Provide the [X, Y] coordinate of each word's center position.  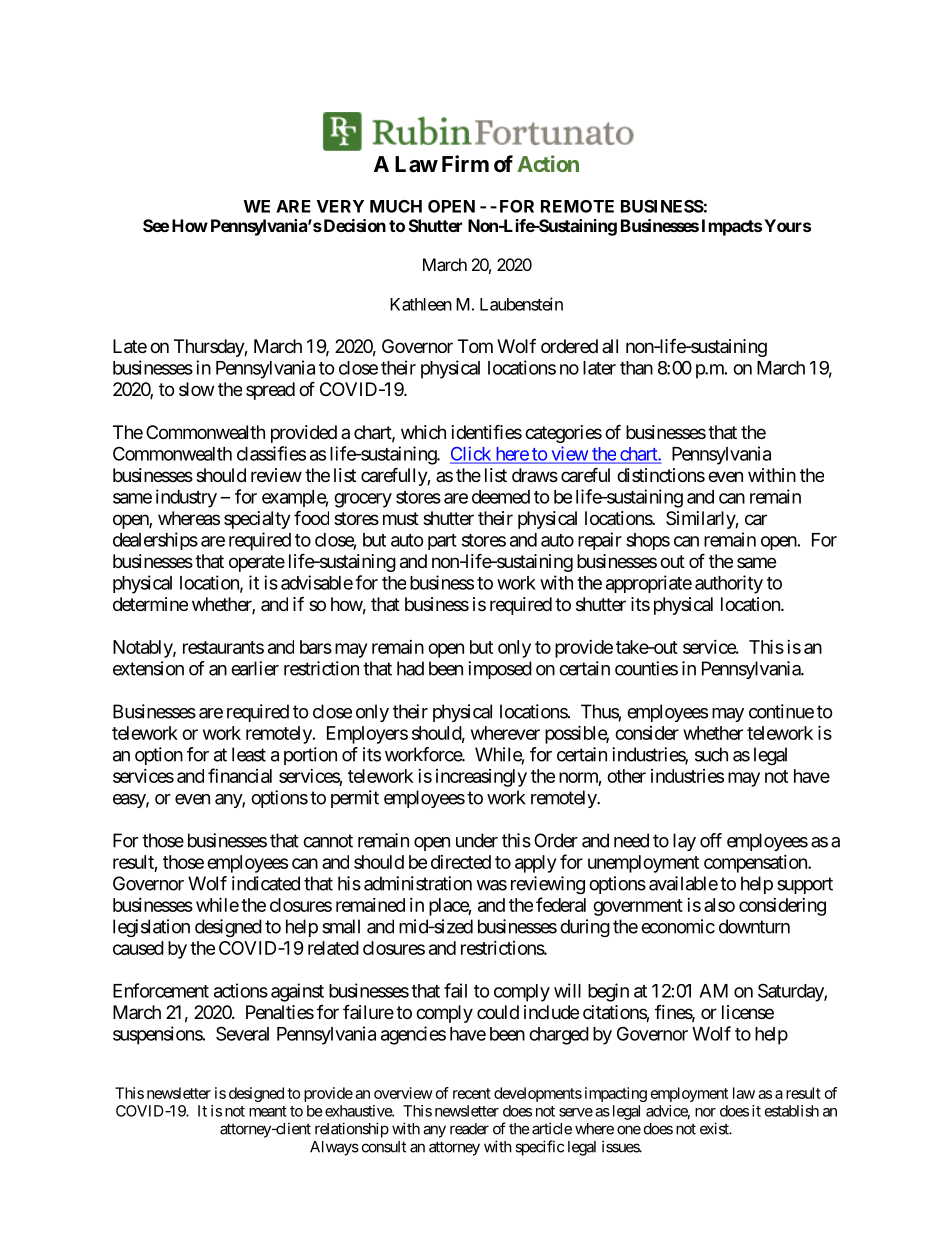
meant [268, 1111]
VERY [340, 206]
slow [196, 389]
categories [563, 434]
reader [469, 1129]
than [636, 368]
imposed [500, 670]
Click [471, 454]
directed [461, 862]
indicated [266, 883]
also [719, 905]
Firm [465, 163]
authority [729, 584]
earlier [255, 668]
